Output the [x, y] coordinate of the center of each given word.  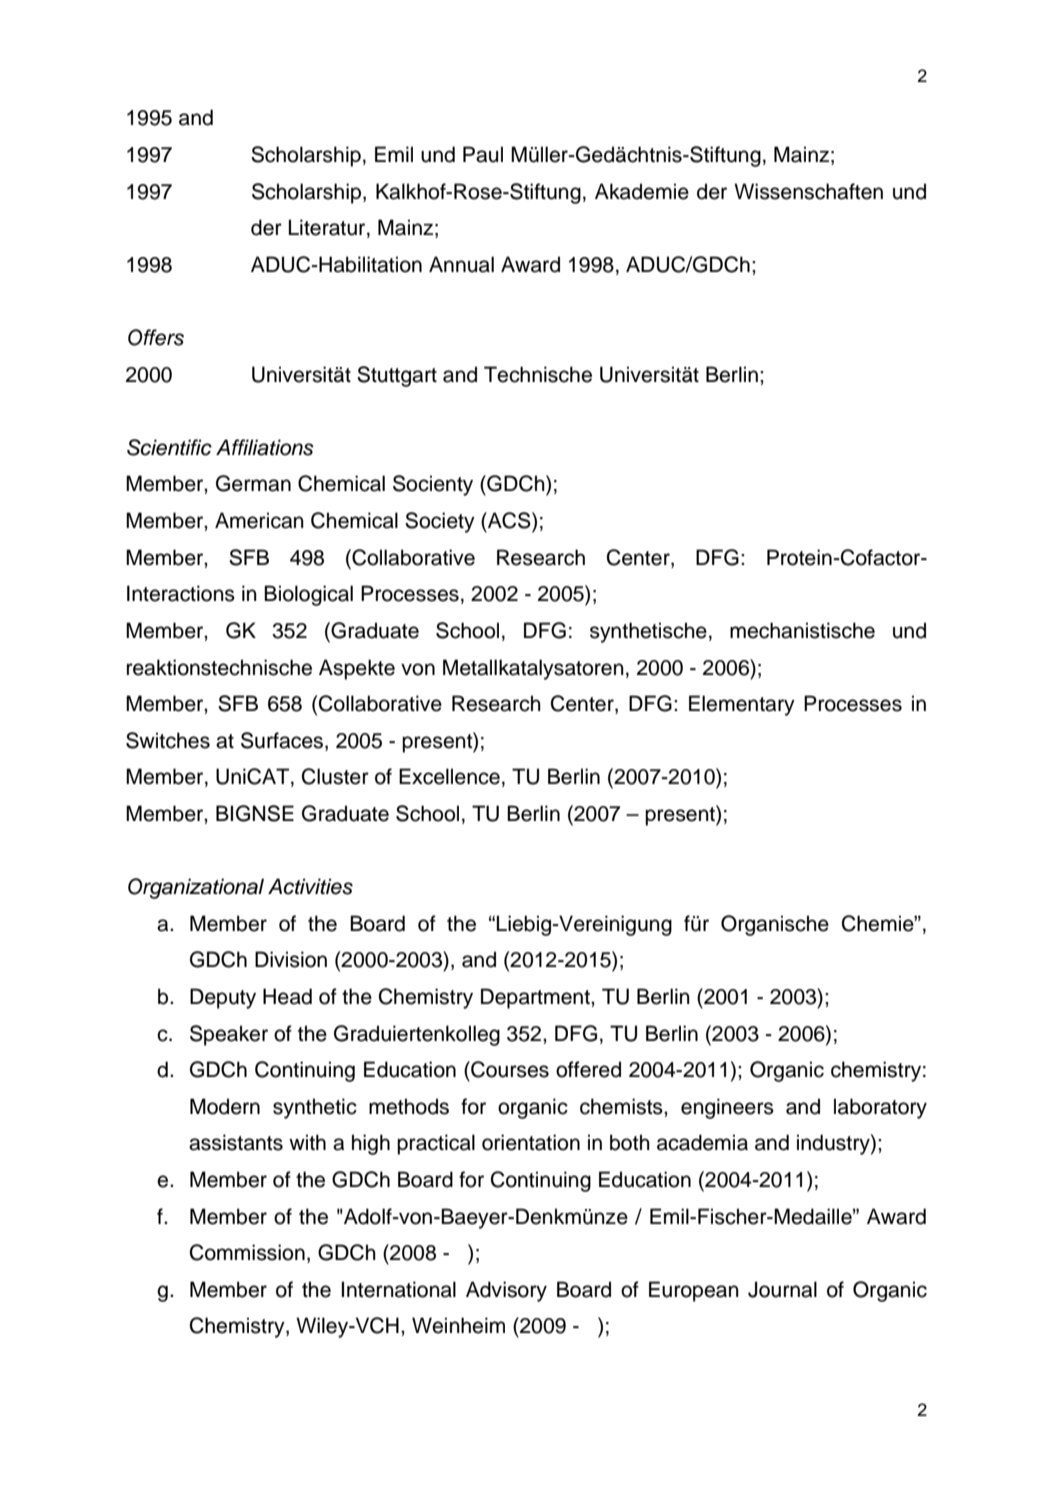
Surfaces [283, 741]
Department [536, 998]
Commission [247, 1252]
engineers [727, 1108]
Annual [461, 264]
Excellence [449, 776]
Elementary [742, 705]
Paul [483, 154]
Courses [509, 1069]
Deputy [223, 998]
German [253, 483]
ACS [509, 520]
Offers [156, 337]
